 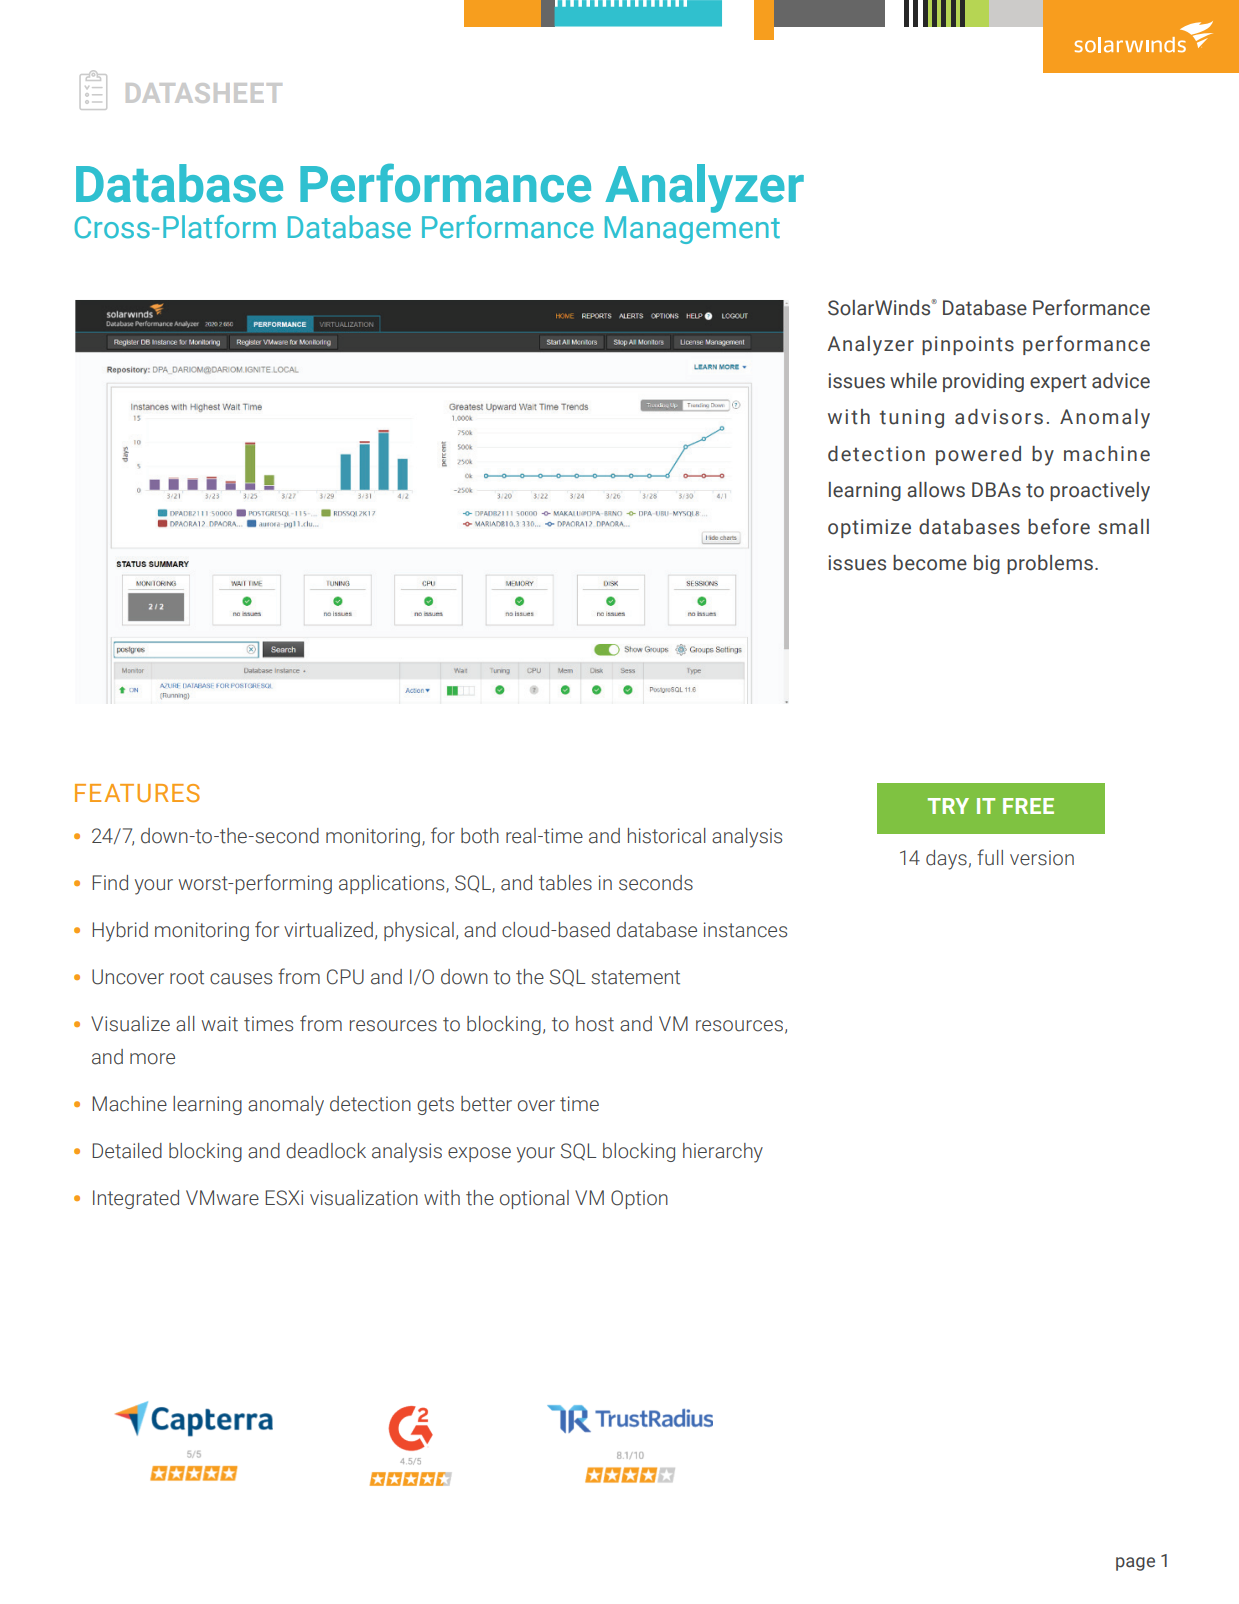 What do you see at coordinates (137, 793) in the screenshot?
I see `FEATURES` at bounding box center [137, 793].
